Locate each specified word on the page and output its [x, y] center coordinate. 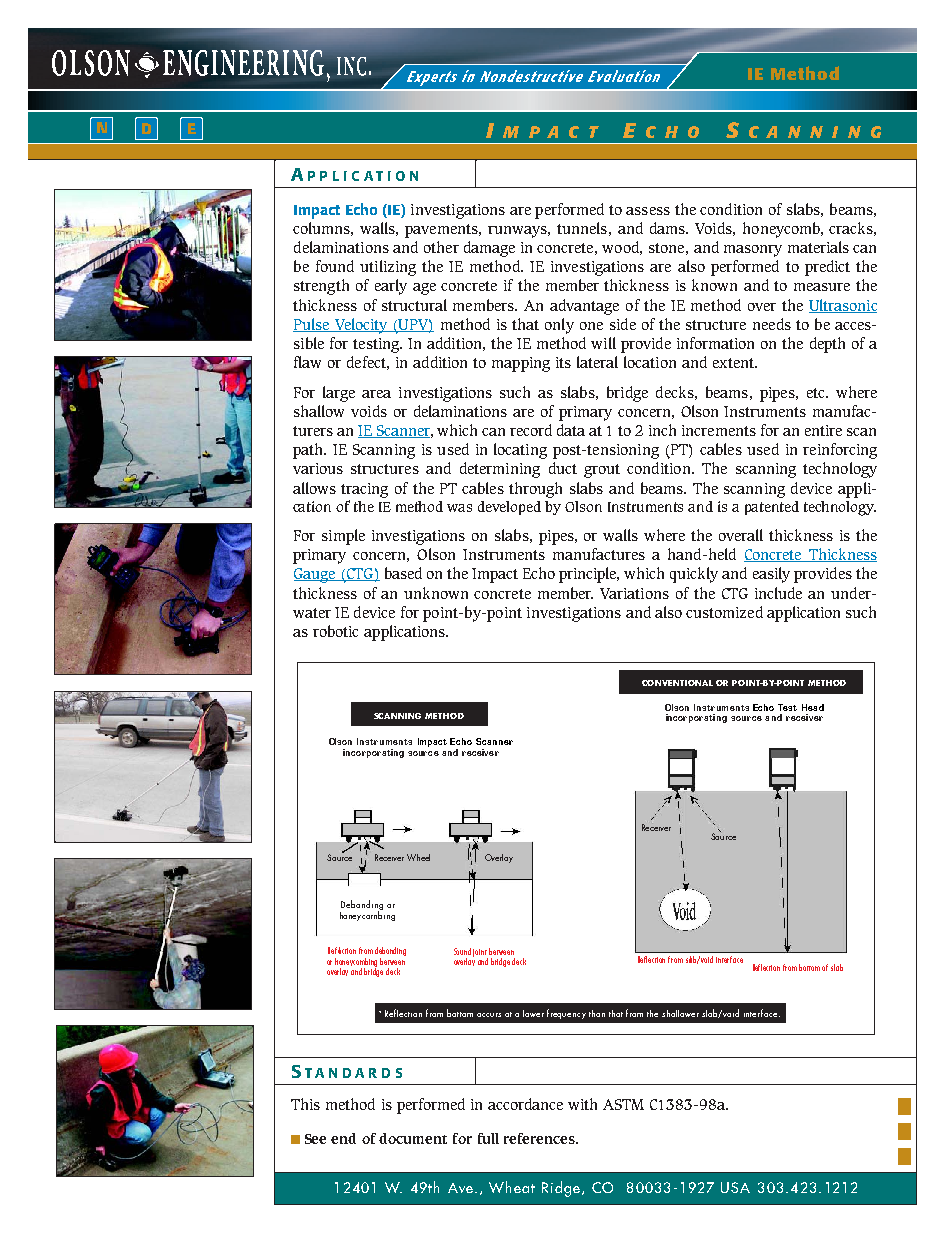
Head [813, 707]
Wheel [418, 857]
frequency [566, 1014]
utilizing [388, 268]
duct [563, 468]
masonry [753, 251]
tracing [364, 490]
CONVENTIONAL [677, 683]
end [343, 1138]
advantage [584, 307]
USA [735, 1187]
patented [772, 508]
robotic [335, 631]
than [597, 1013]
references [540, 1138]
